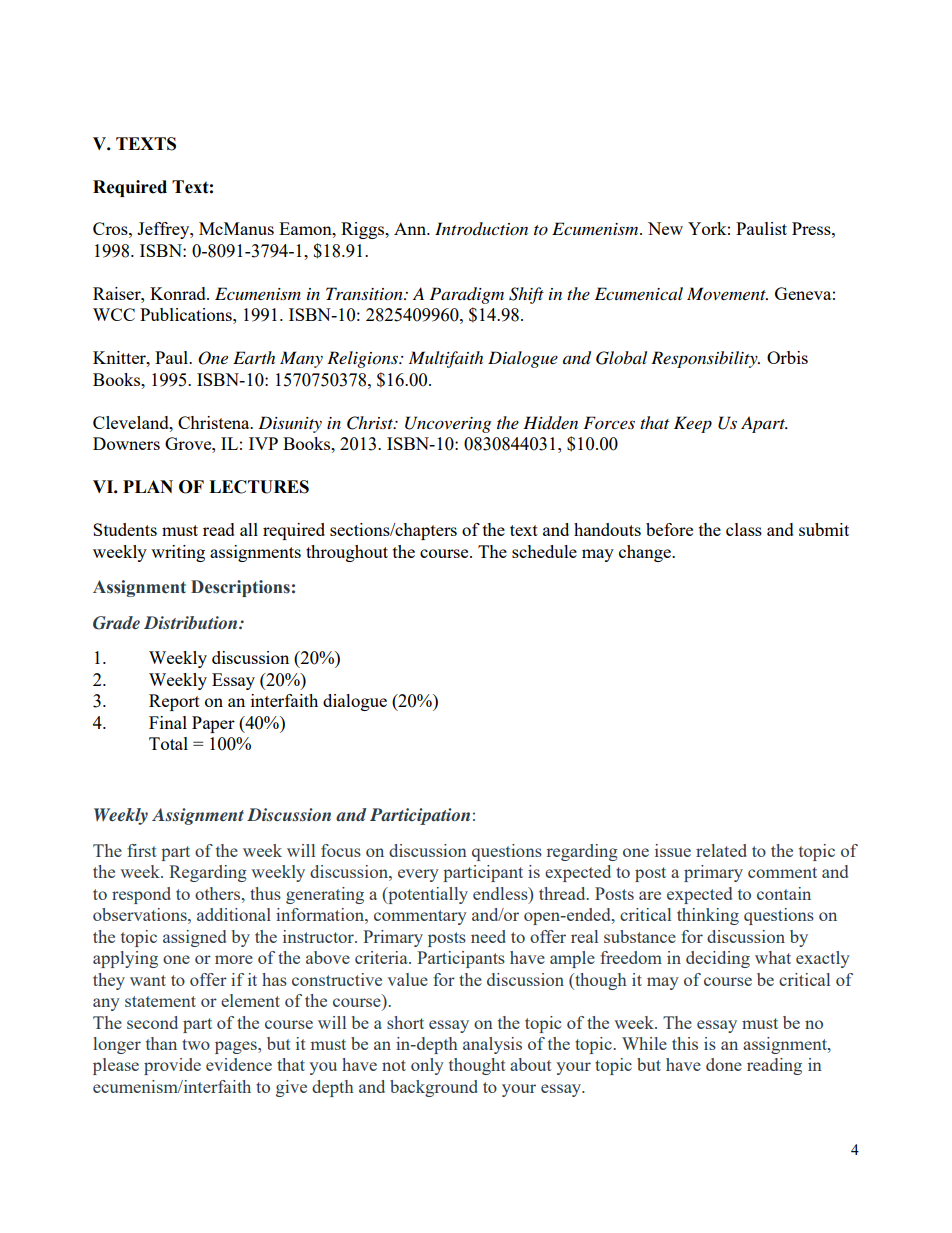 The width and height of the screenshot is (952, 1233). What do you see at coordinates (501, 893) in the screenshot?
I see `endless` at bounding box center [501, 893].
